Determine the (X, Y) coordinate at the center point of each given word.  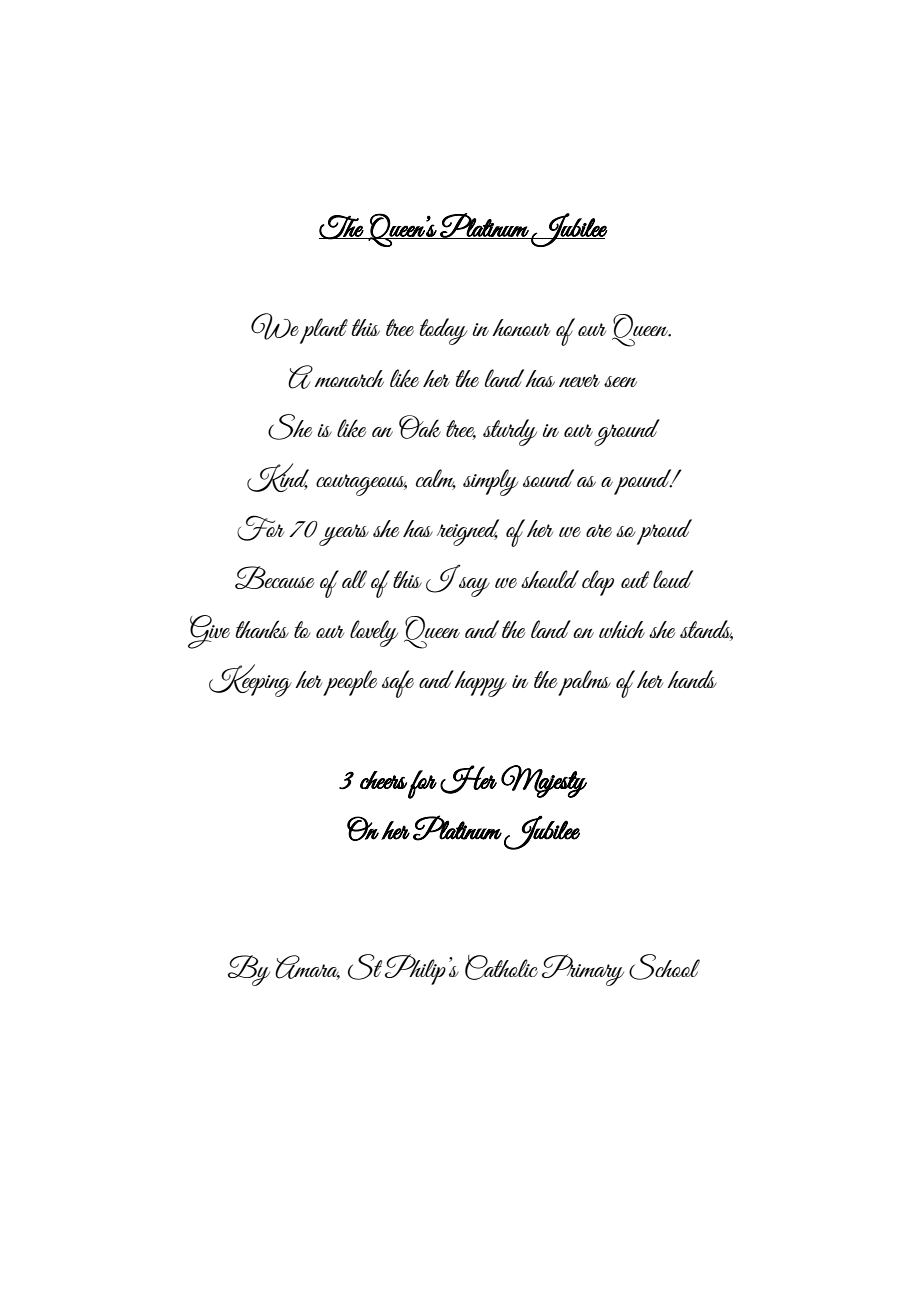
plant (324, 331)
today (443, 331)
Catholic (501, 967)
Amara (307, 967)
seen (620, 381)
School (664, 967)
